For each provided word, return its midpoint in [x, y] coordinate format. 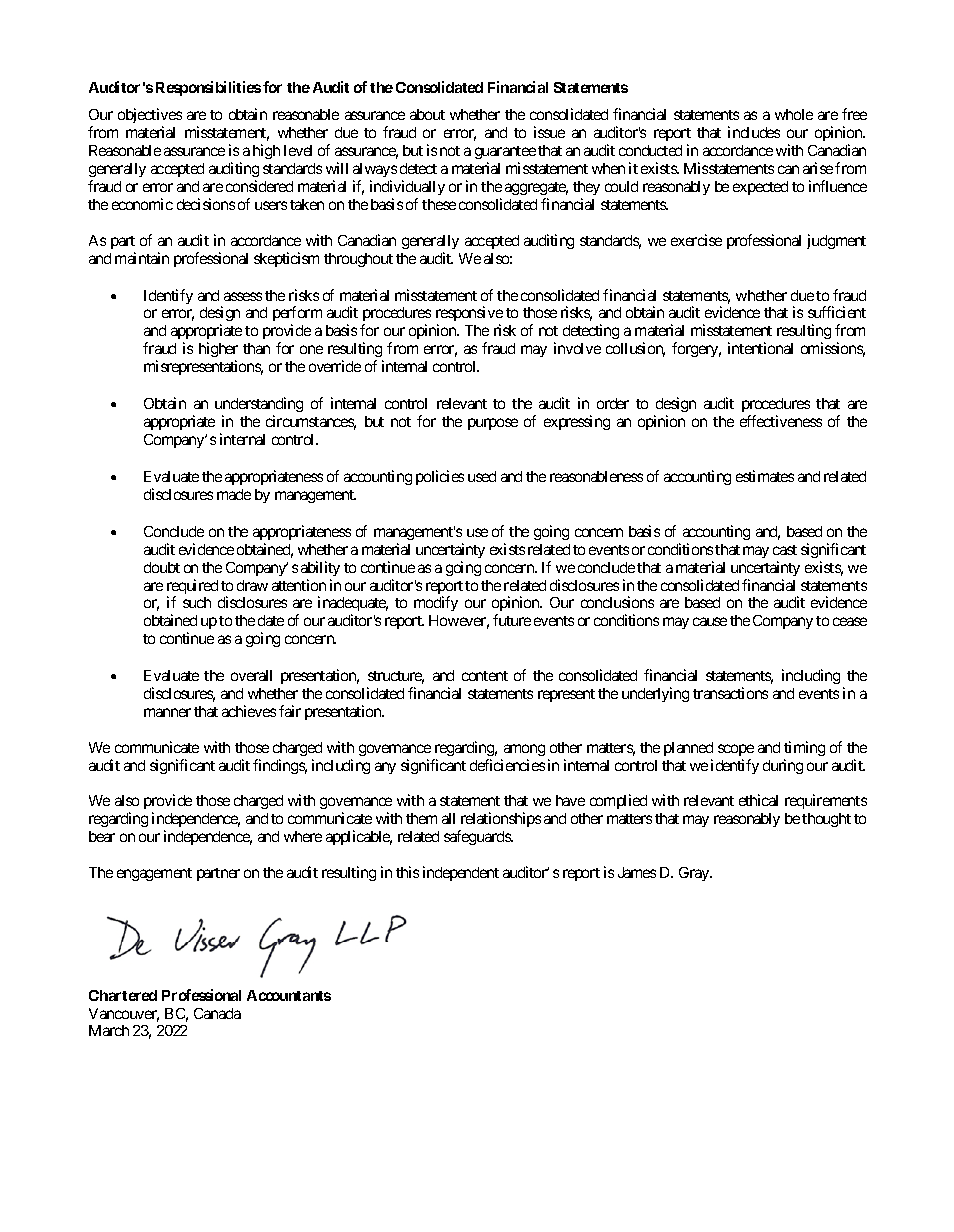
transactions [730, 693]
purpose [493, 424]
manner [167, 712]
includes [754, 132]
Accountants [289, 995]
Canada [217, 1013]
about [427, 114]
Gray [695, 874]
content [485, 676]
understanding [259, 404]
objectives [150, 117]
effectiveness [781, 421]
